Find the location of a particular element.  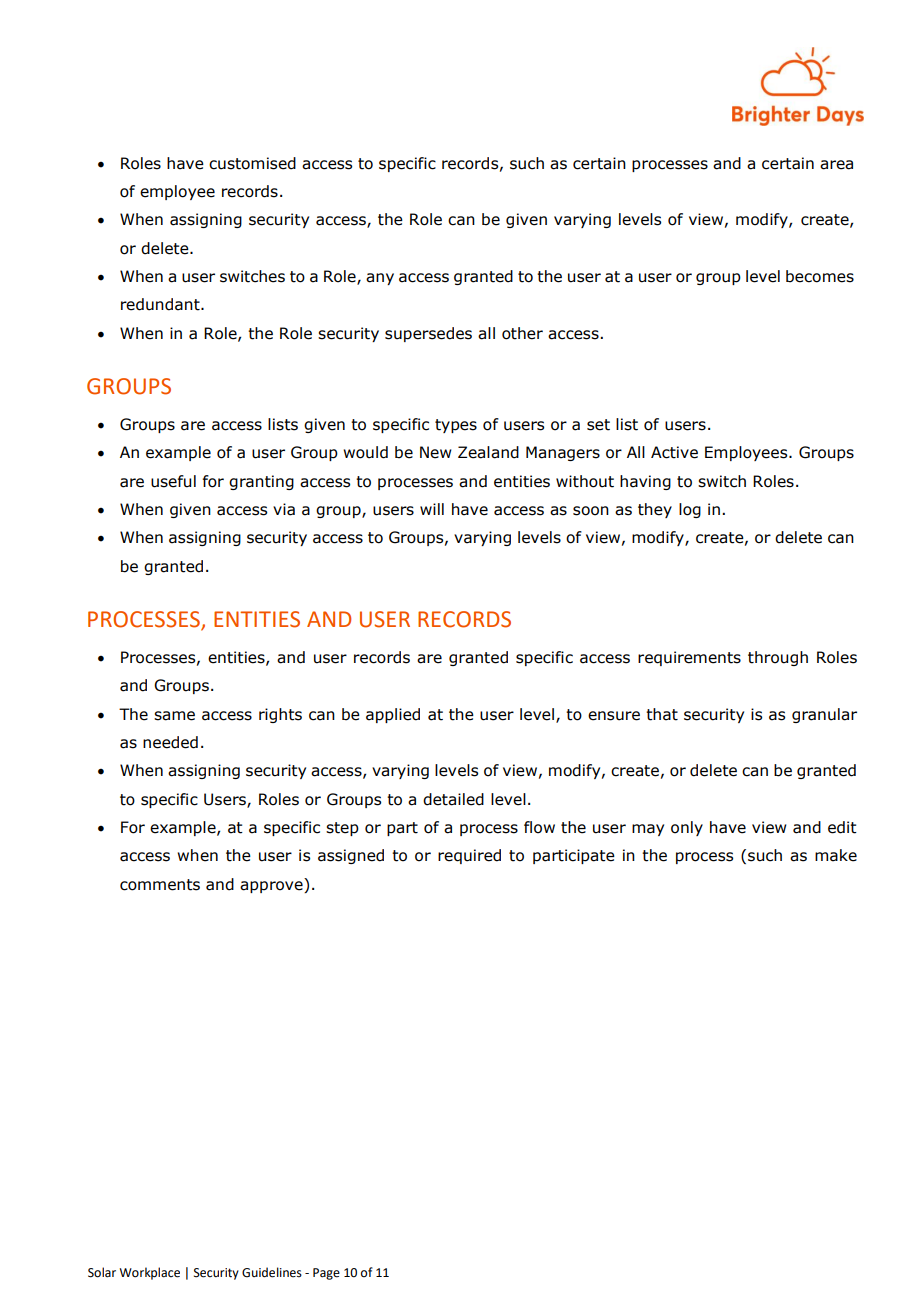

Page is located at coordinates (326, 1274).
